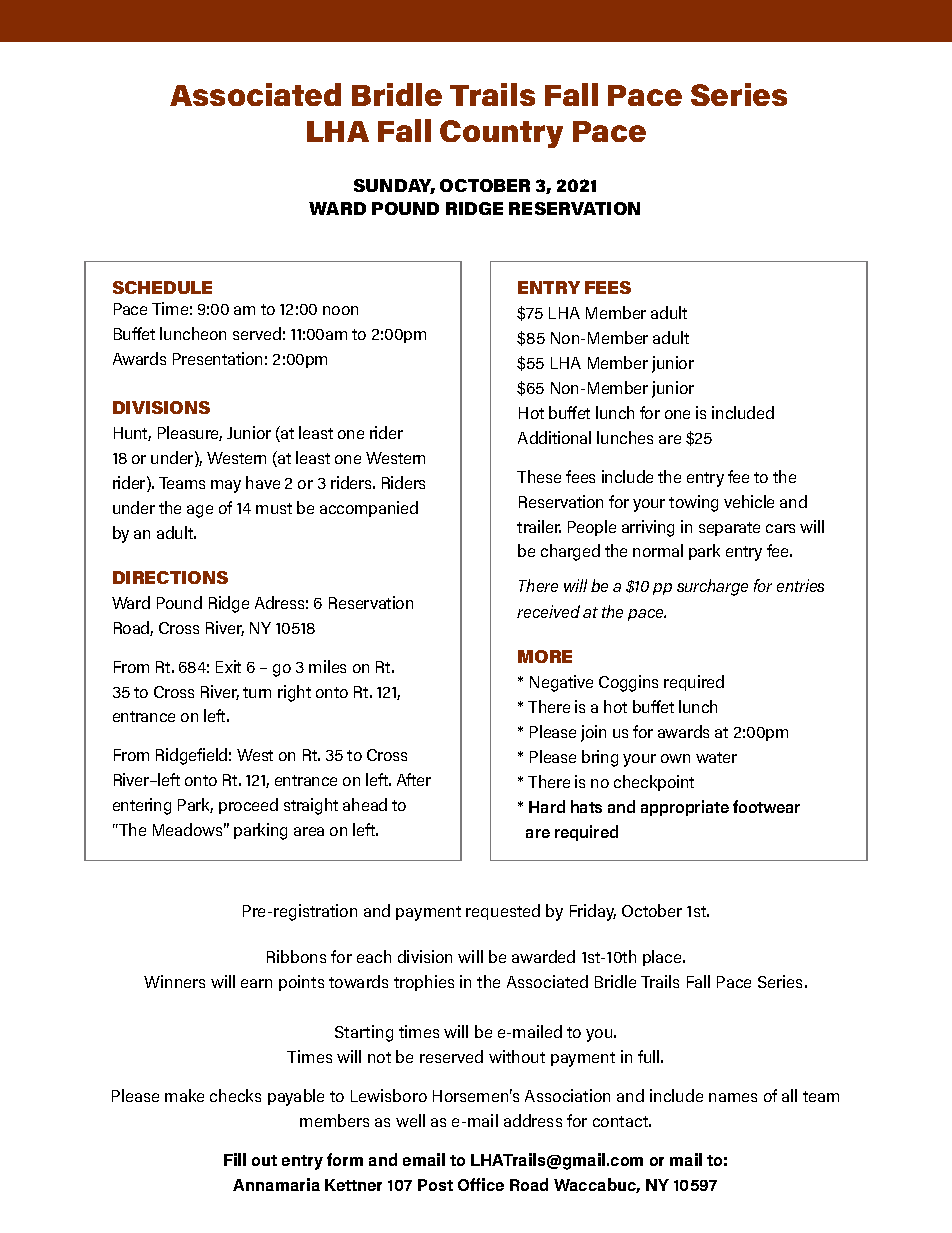  I want to click on requested, so click(503, 912).
